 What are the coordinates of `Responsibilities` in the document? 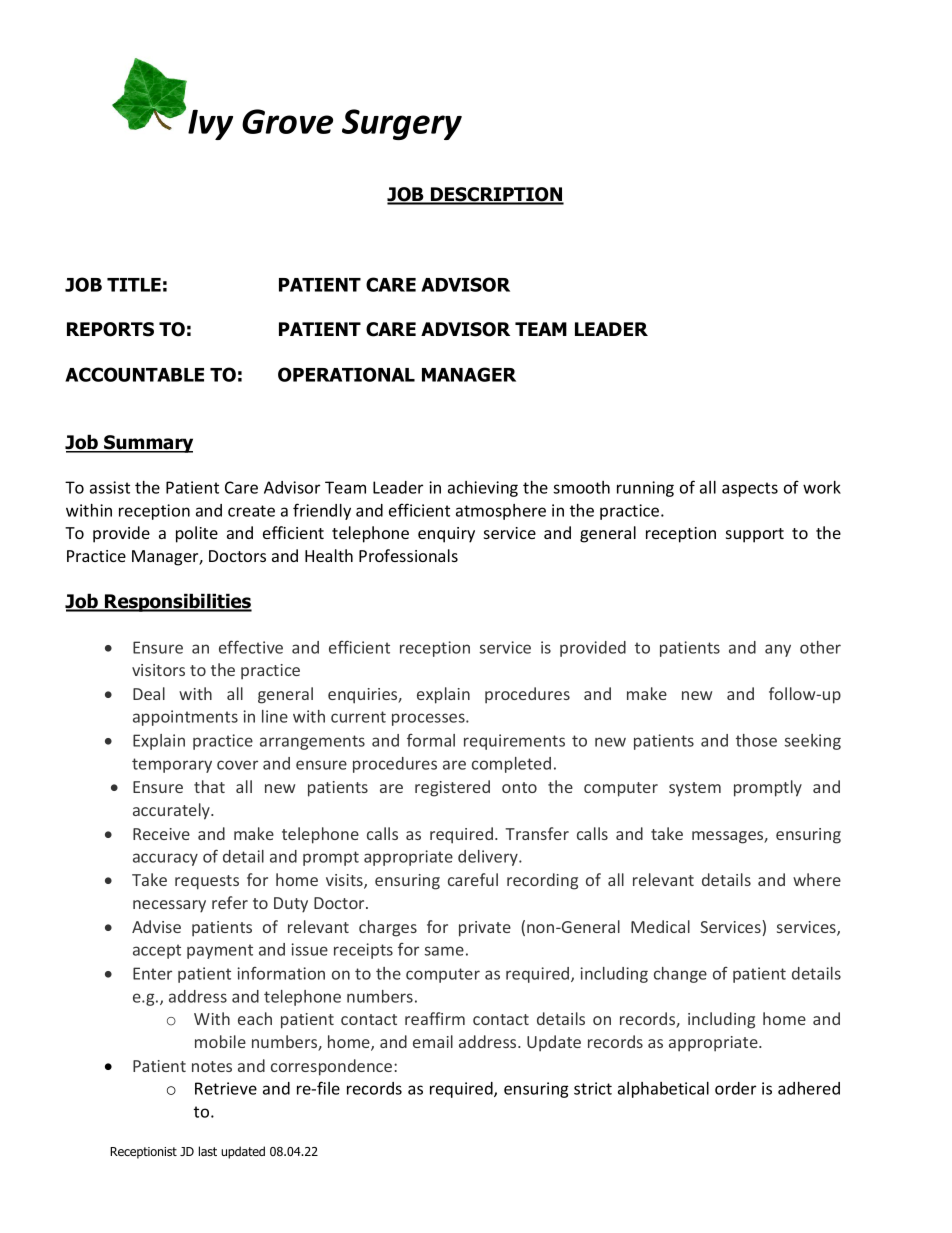 It's located at (177, 602).
